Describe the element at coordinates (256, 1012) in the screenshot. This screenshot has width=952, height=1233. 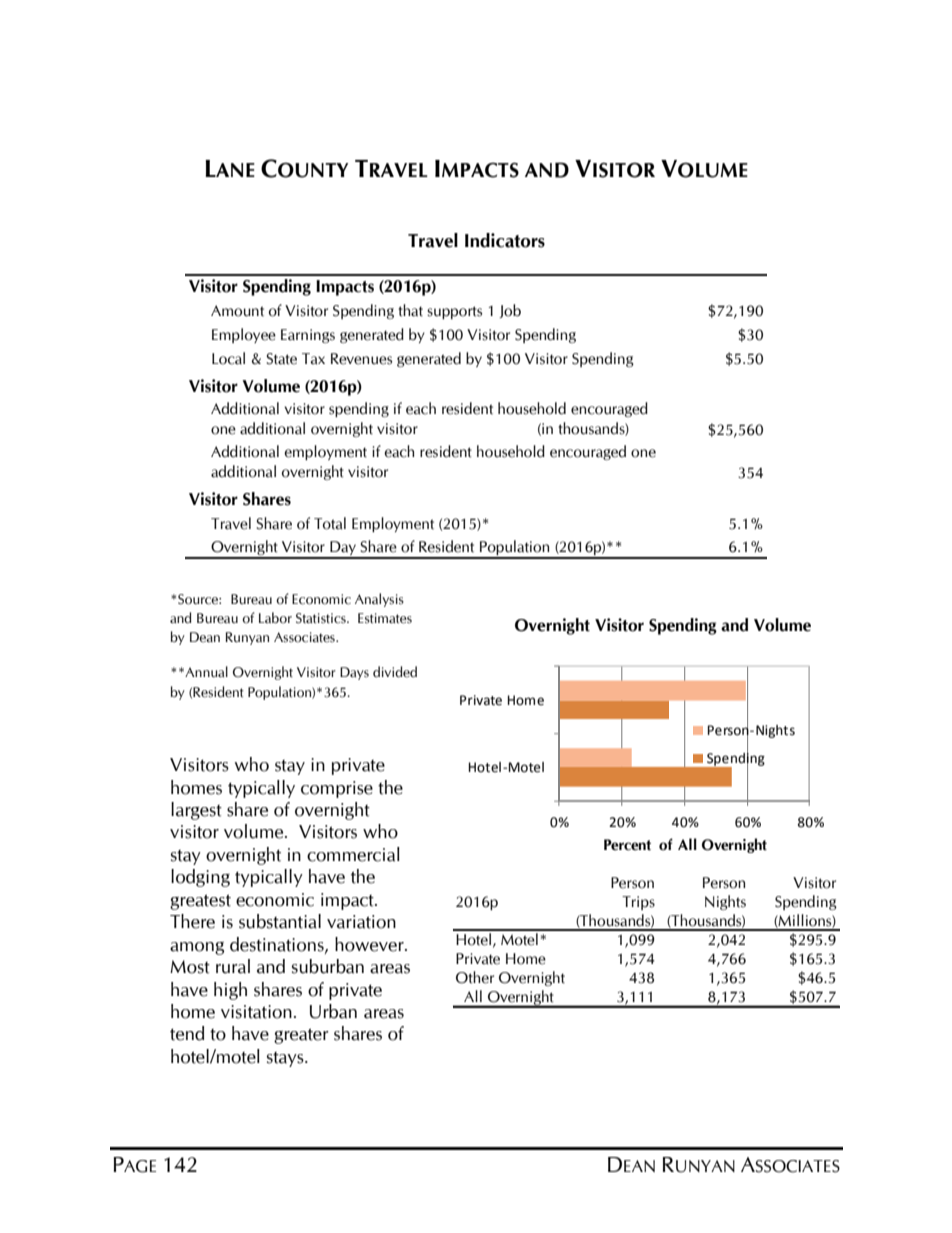
I see `visitation` at that location.
